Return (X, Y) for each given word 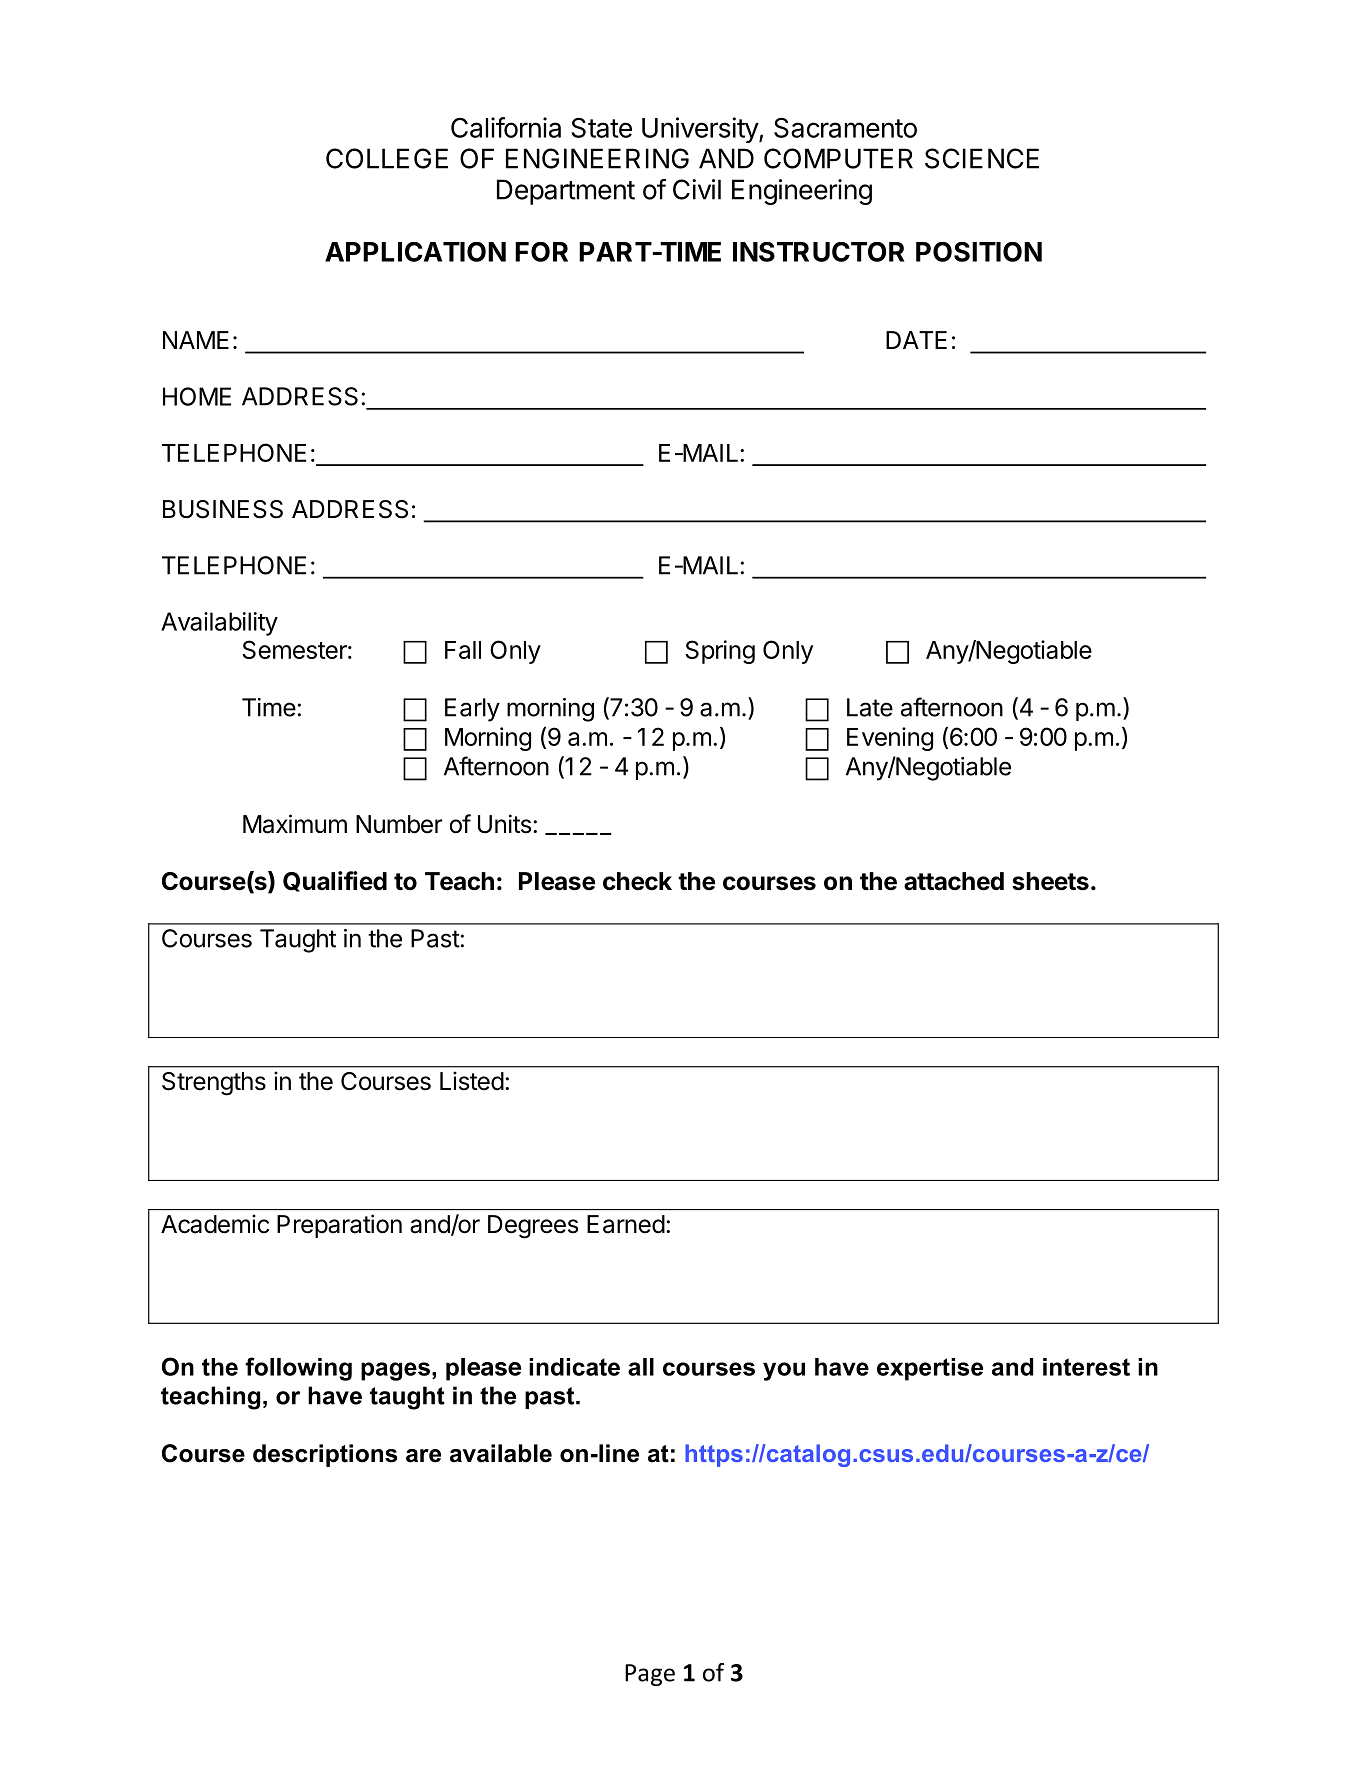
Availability (219, 624)
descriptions (325, 1455)
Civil (697, 189)
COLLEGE (387, 158)
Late (870, 707)
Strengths (214, 1084)
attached (954, 881)
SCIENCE (982, 158)
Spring (720, 652)
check (637, 881)
